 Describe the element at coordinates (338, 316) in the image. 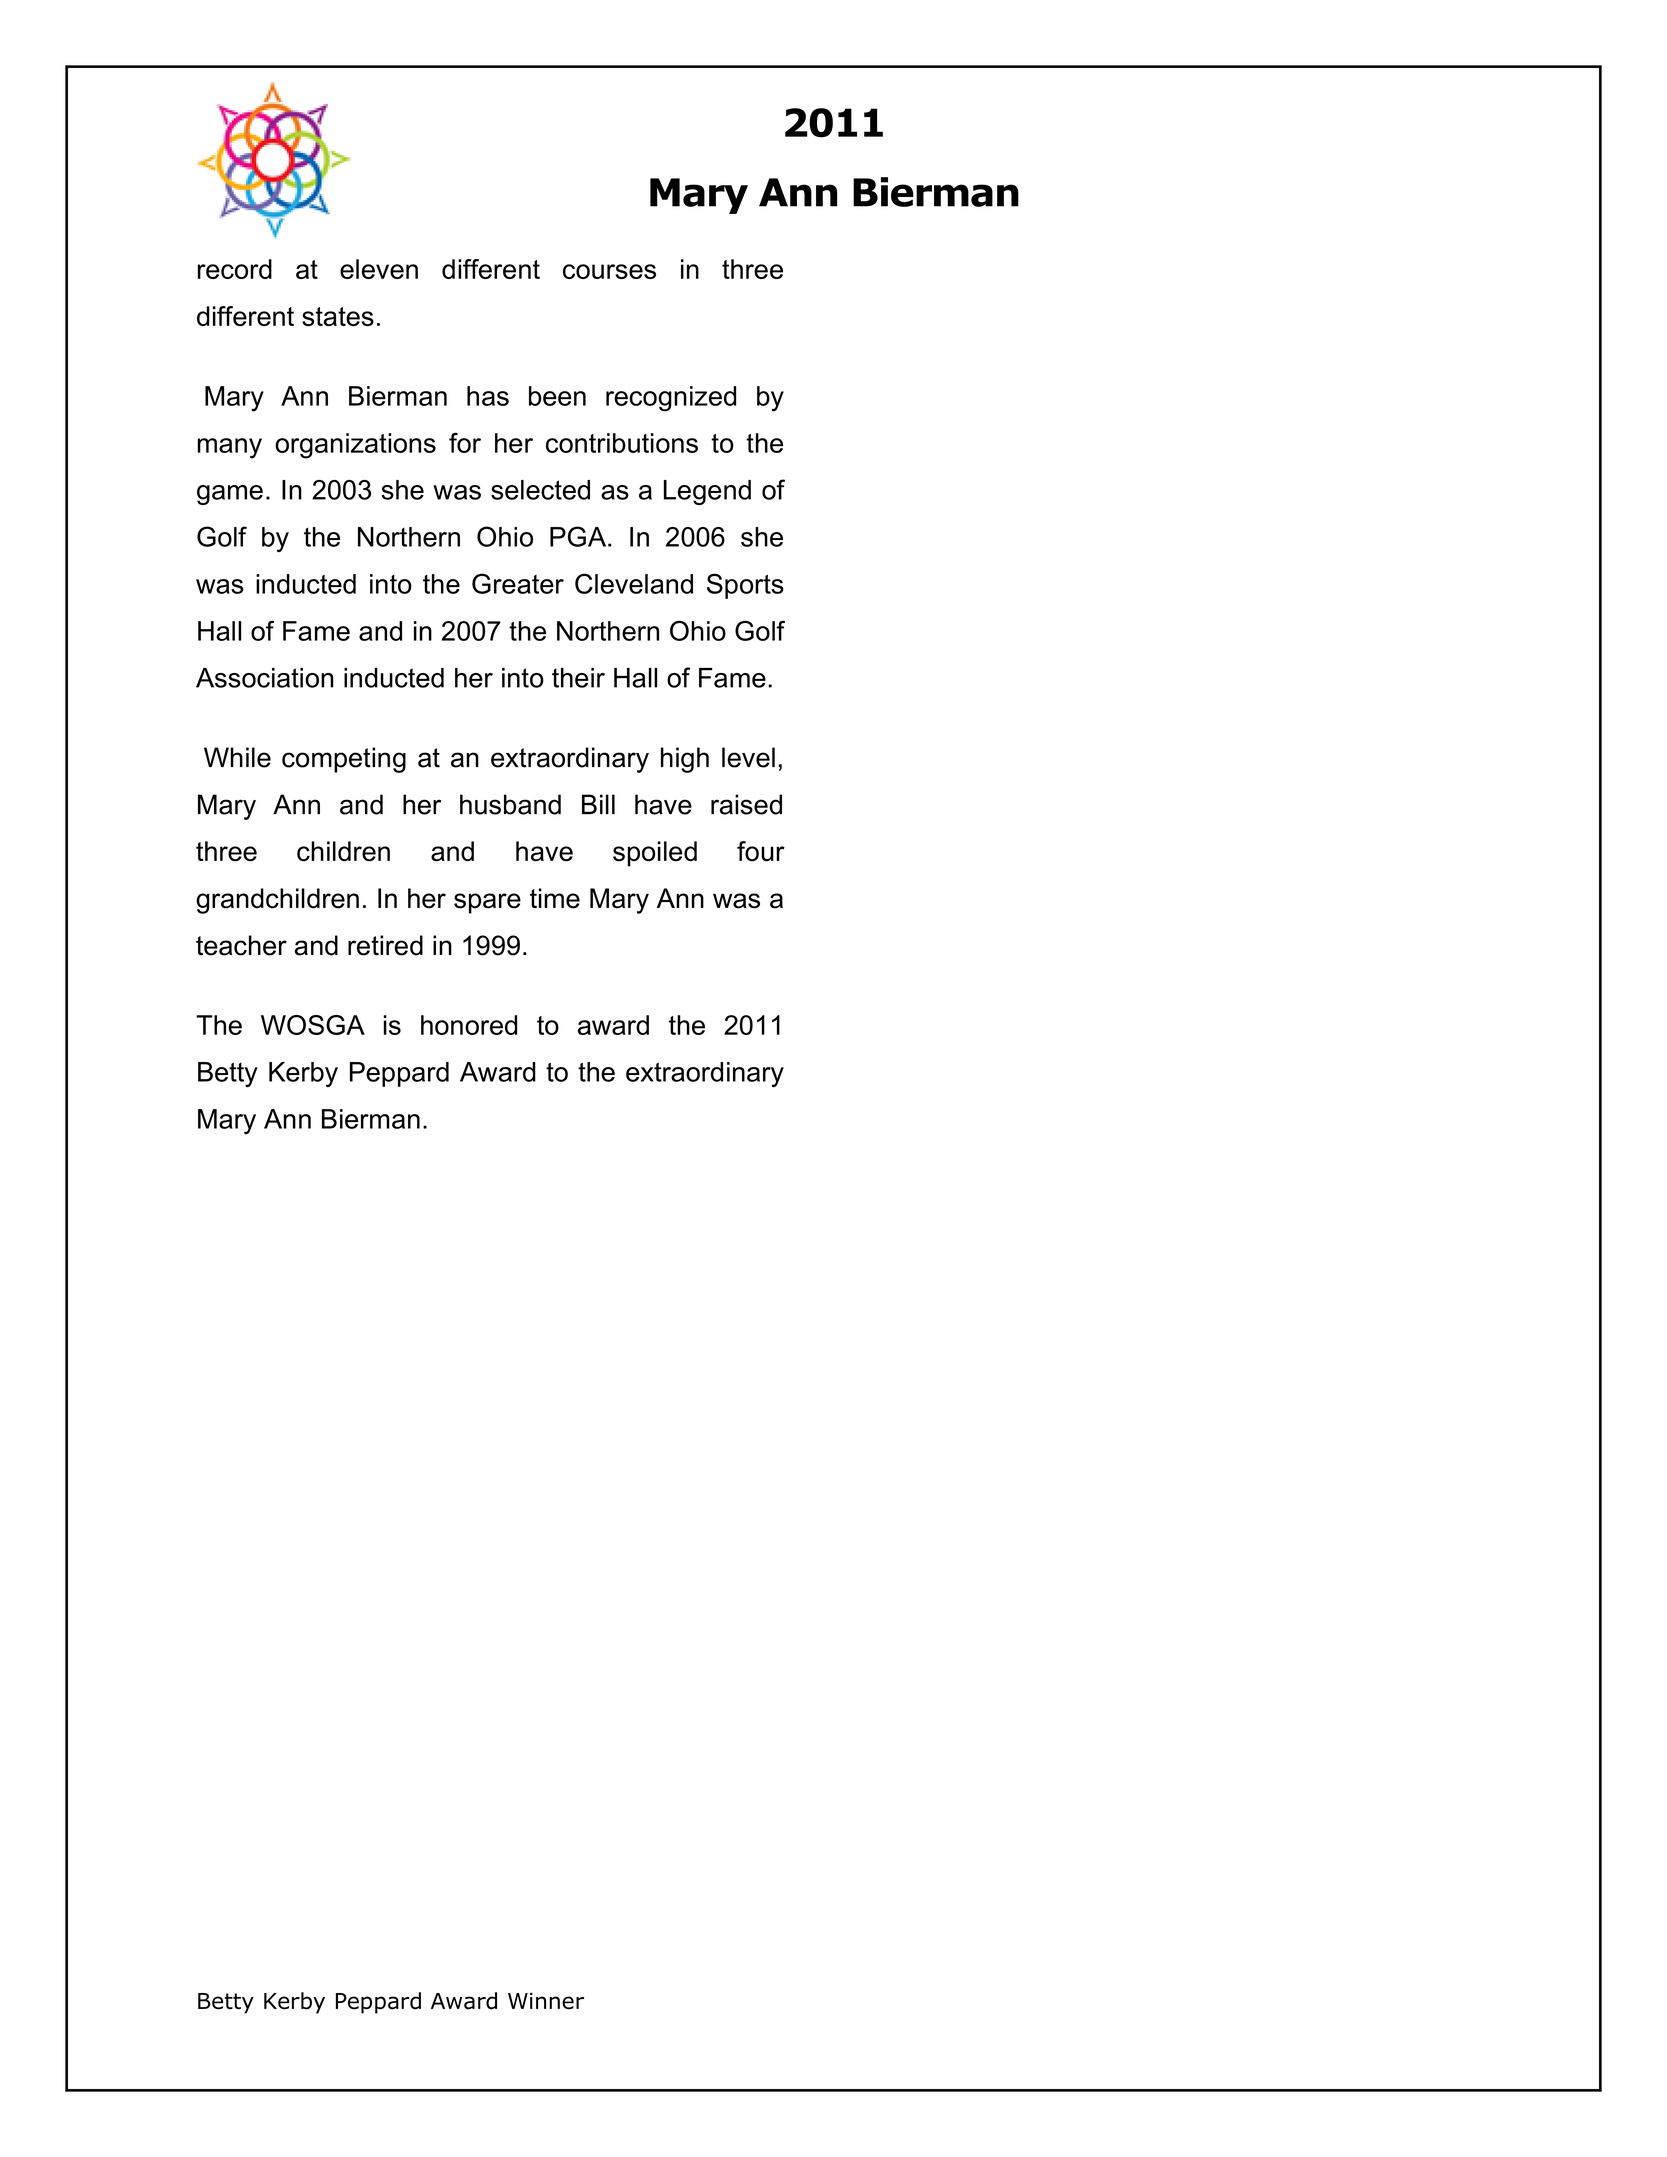

I see `states` at that location.
